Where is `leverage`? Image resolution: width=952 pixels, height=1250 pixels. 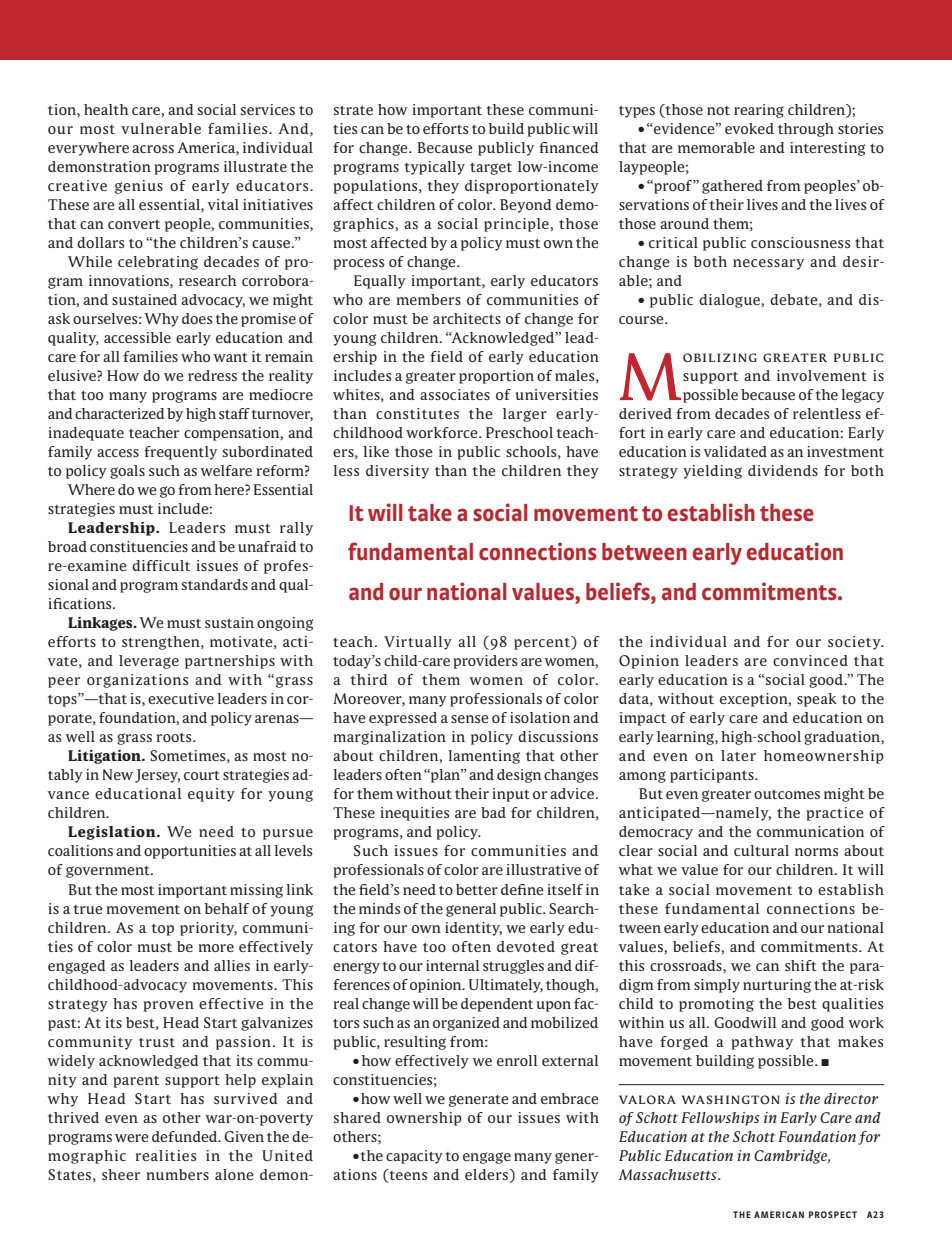
leverage is located at coordinates (149, 662).
